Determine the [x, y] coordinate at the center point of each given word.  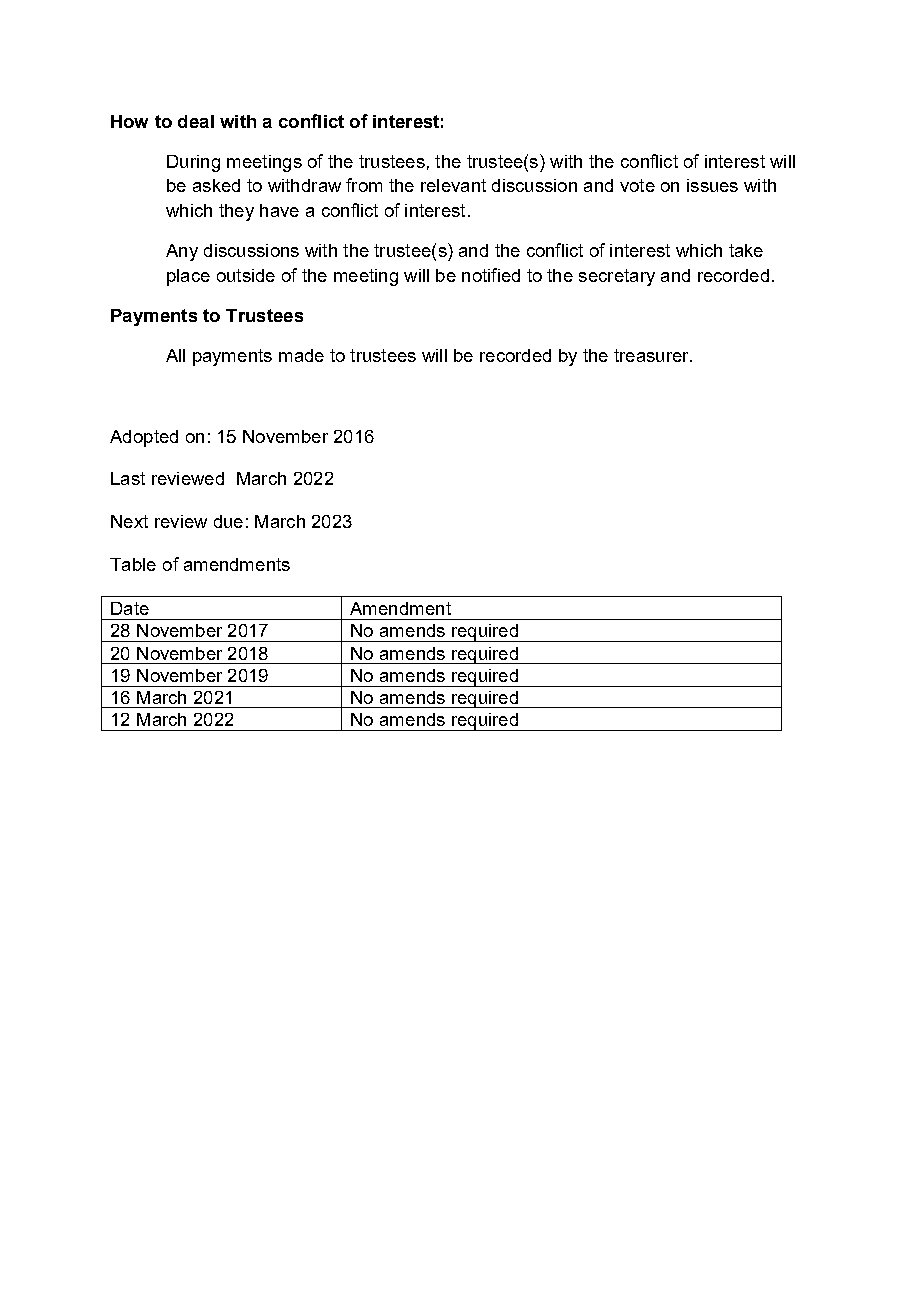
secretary [617, 277]
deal [196, 121]
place [188, 277]
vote [637, 185]
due [228, 521]
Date [130, 608]
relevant [453, 185]
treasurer [652, 355]
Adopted [144, 438]
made [301, 355]
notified [491, 275]
